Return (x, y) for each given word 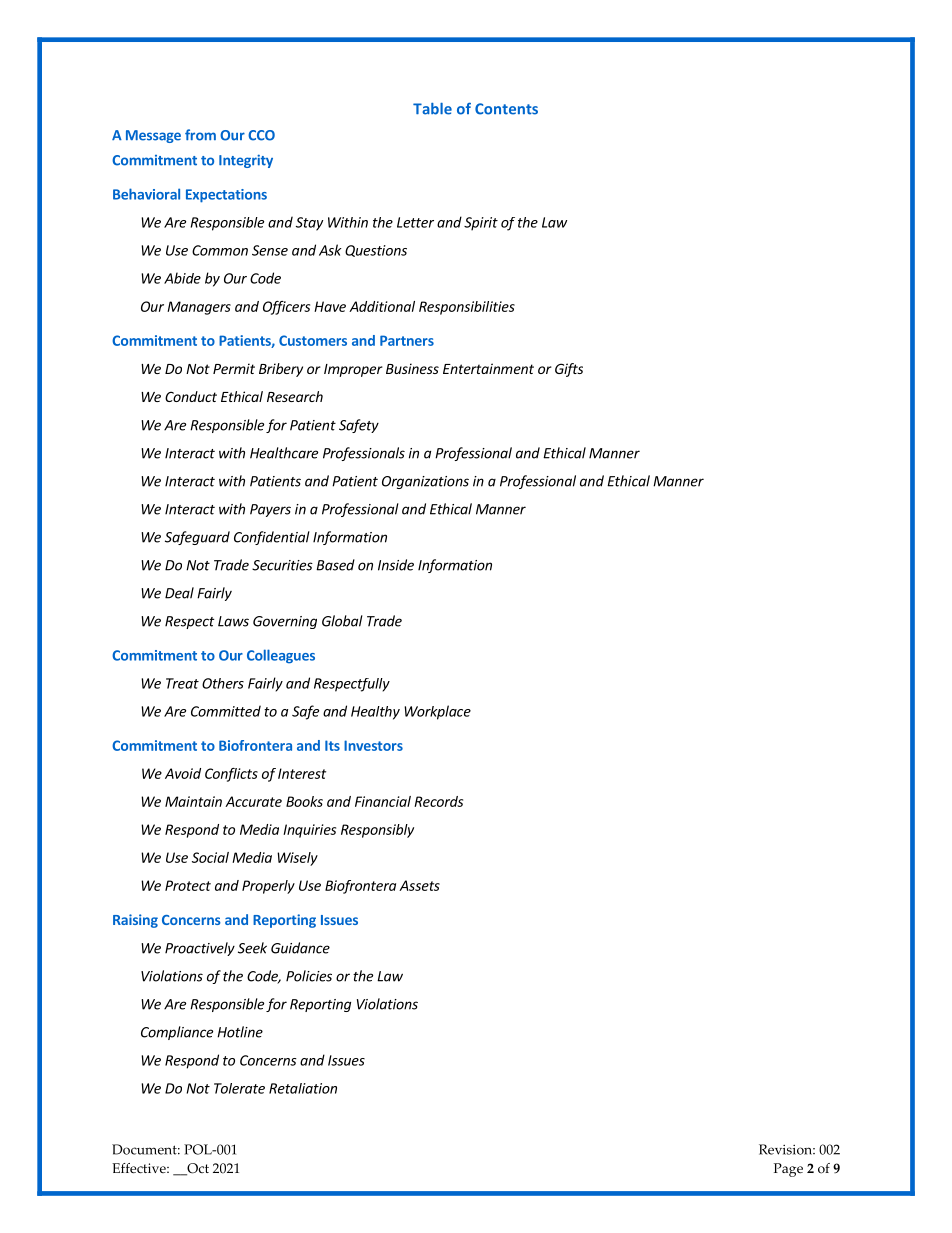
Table (432, 109)
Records (438, 801)
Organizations (425, 482)
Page (788, 1170)
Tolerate (239, 1088)
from (200, 135)
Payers (270, 510)
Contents (506, 109)
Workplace (437, 712)
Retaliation (303, 1088)
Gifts (569, 370)
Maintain (193, 801)
